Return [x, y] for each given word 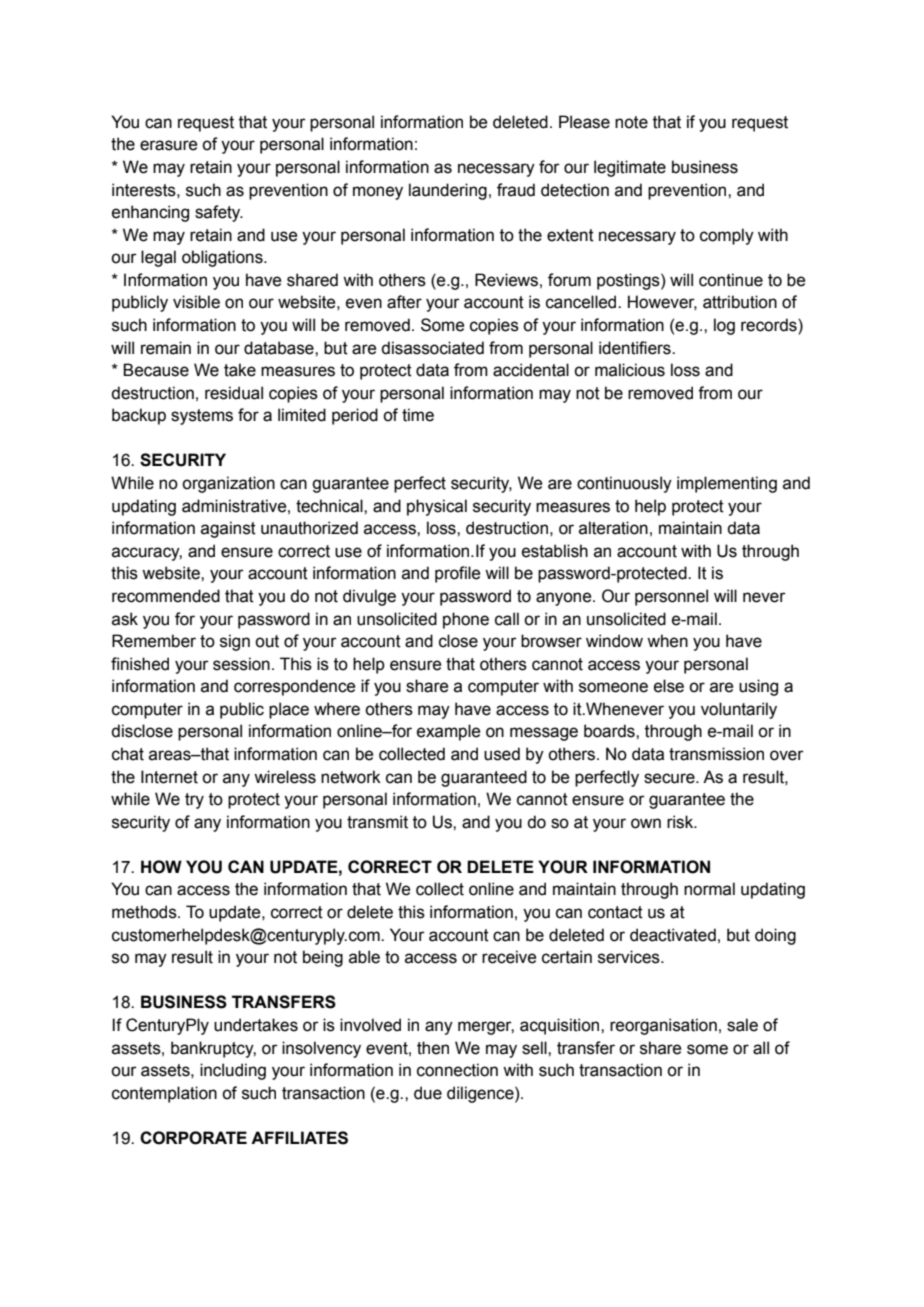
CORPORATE [193, 1138]
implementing [727, 484]
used [502, 754]
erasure [168, 145]
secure [670, 778]
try [194, 801]
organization [228, 484]
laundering [448, 191]
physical [437, 507]
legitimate [630, 168]
